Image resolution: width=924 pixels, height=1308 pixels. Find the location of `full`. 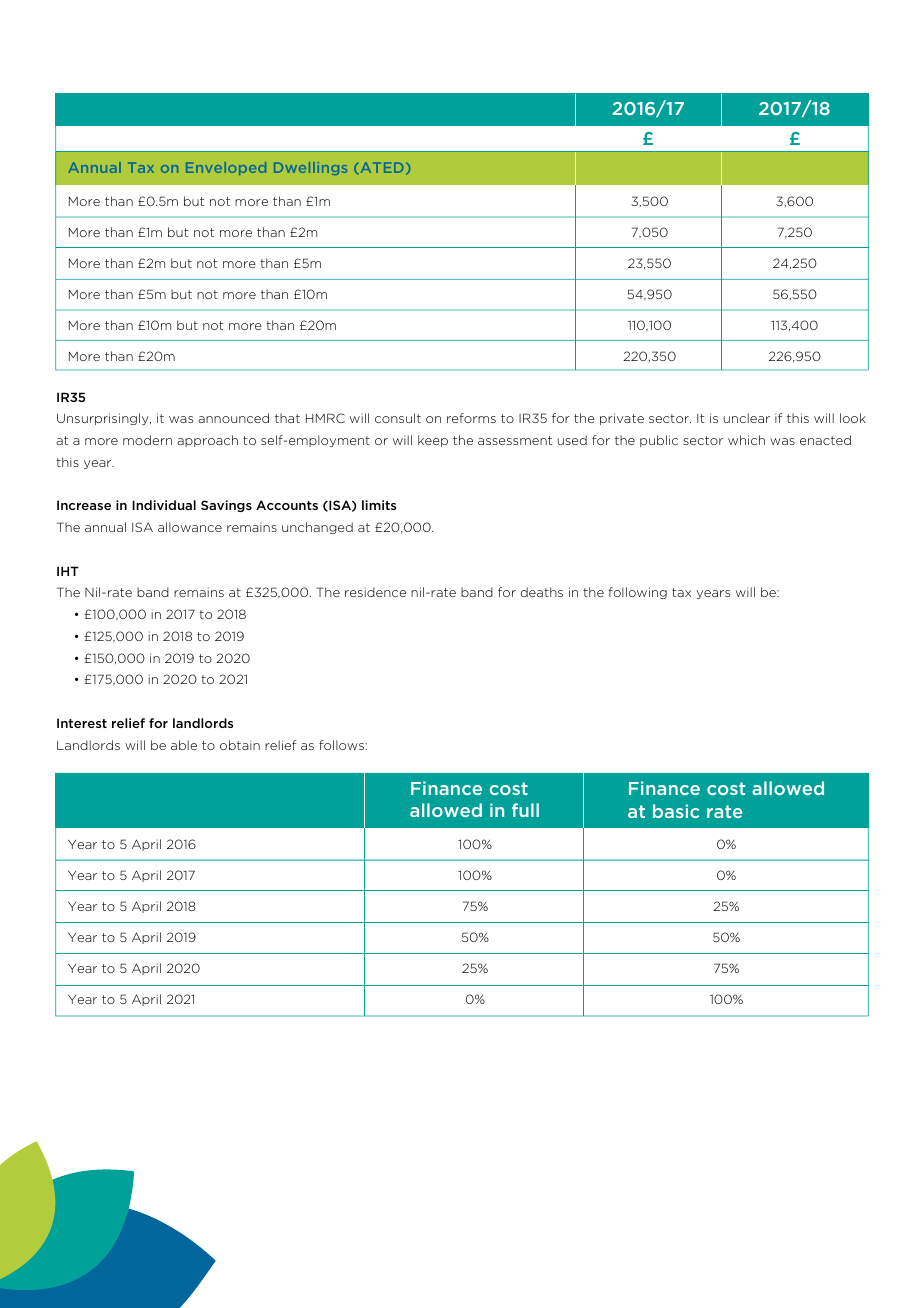

full is located at coordinates (525, 810).
